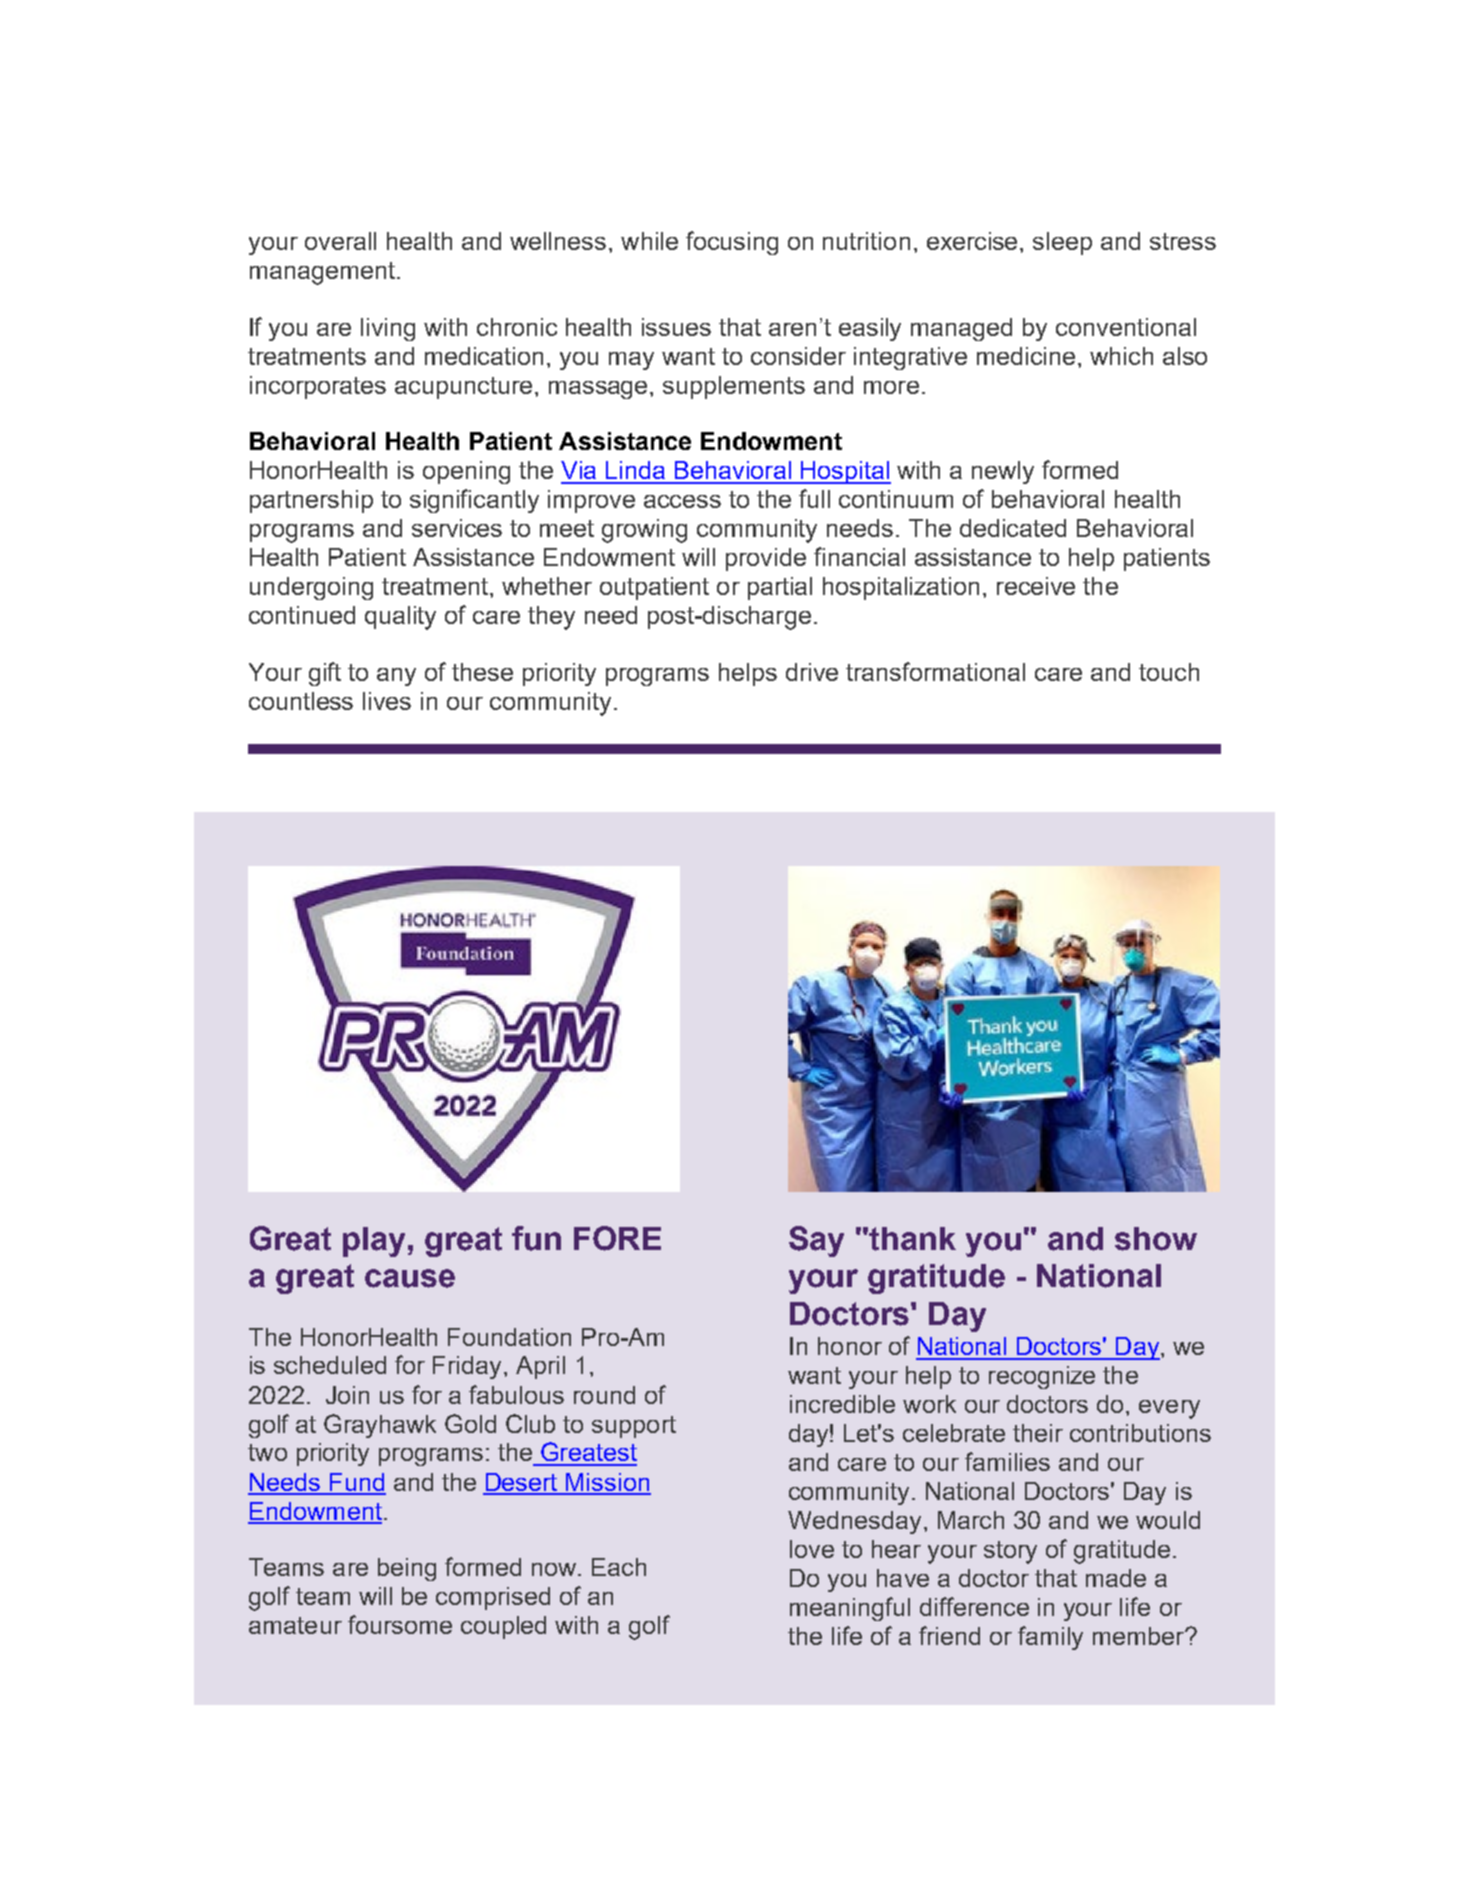 The height and width of the document is (1901, 1469). What do you see at coordinates (400, 1624) in the document?
I see `foursome` at bounding box center [400, 1624].
